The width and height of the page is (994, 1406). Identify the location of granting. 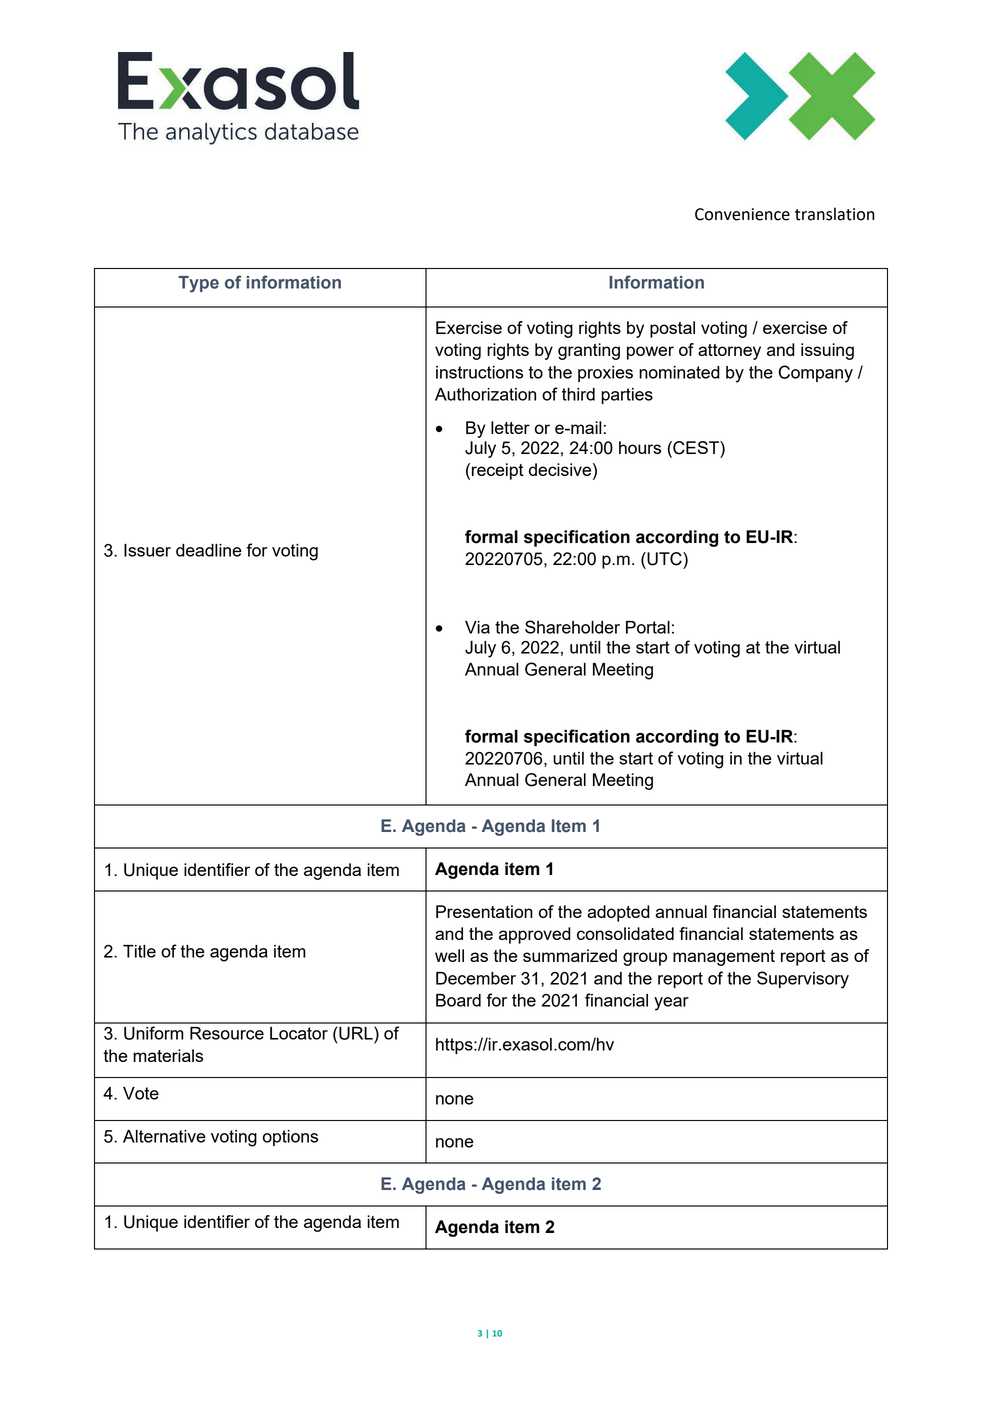
(589, 351).
